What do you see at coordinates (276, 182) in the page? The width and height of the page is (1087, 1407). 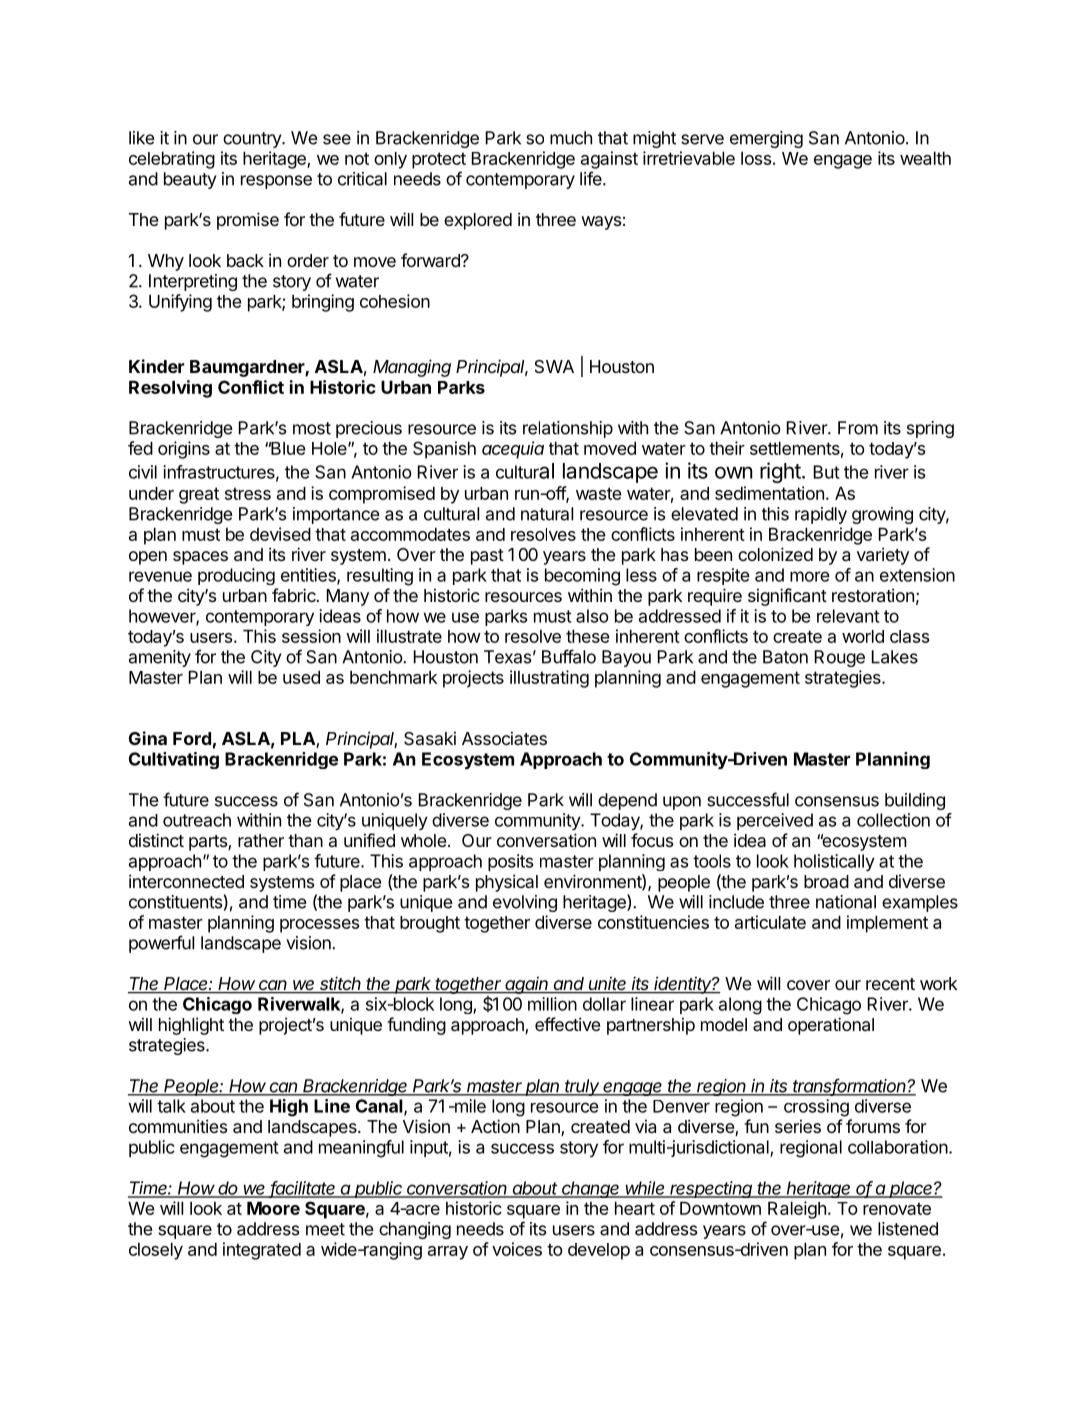 I see `response` at bounding box center [276, 182].
